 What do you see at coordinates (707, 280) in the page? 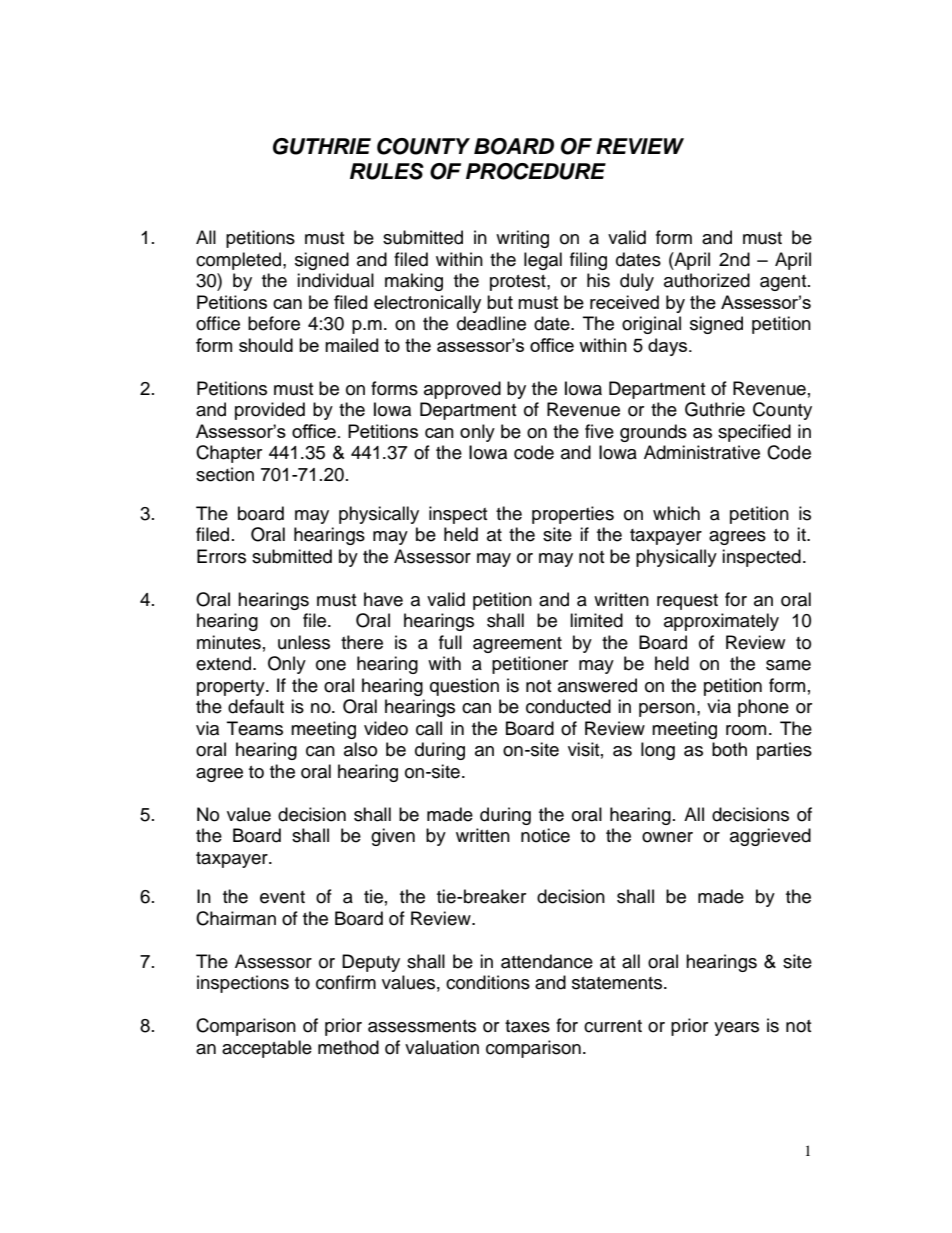
I see `authorized` at bounding box center [707, 280].
